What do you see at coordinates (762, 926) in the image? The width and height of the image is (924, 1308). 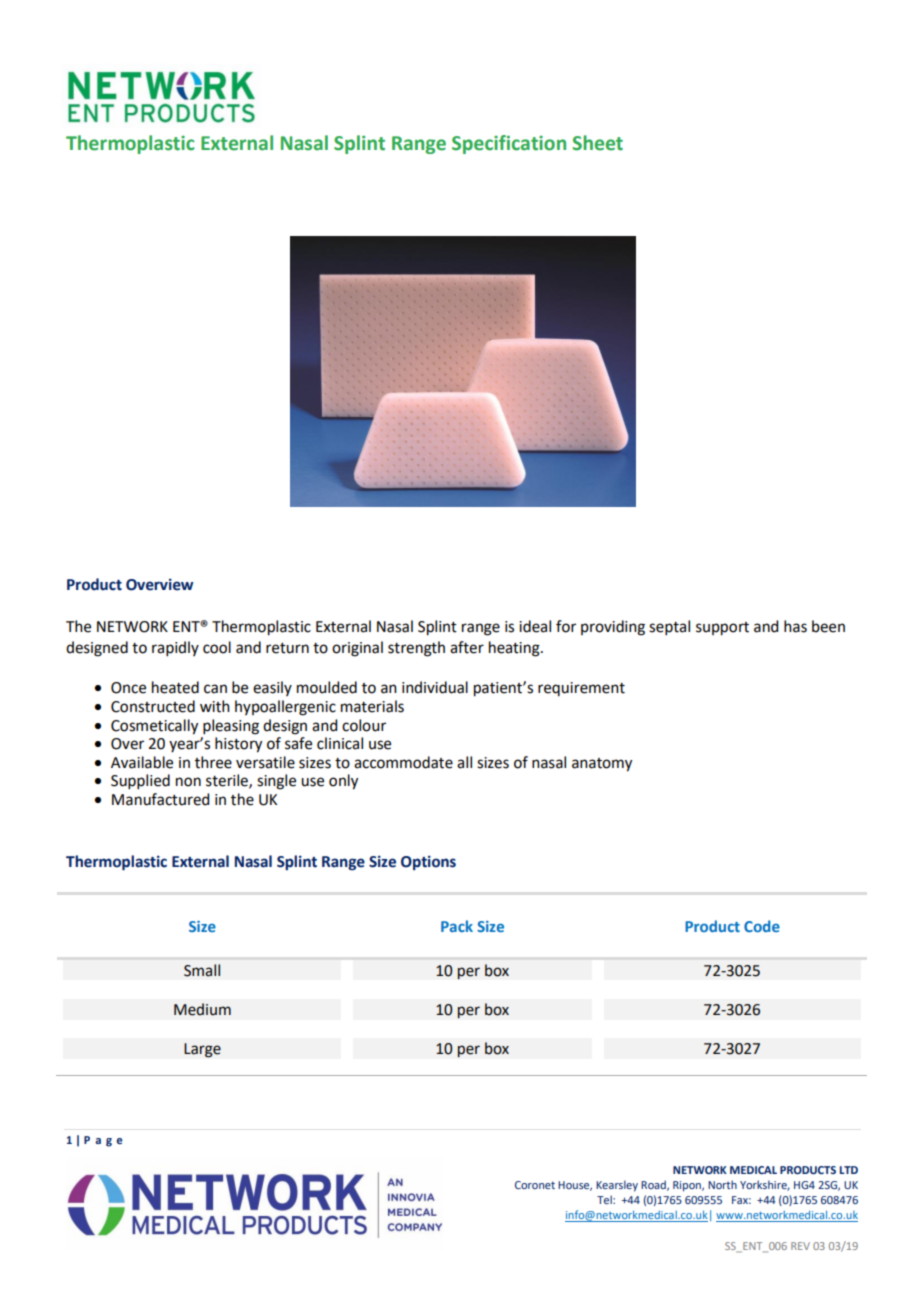 I see `Code` at bounding box center [762, 926].
